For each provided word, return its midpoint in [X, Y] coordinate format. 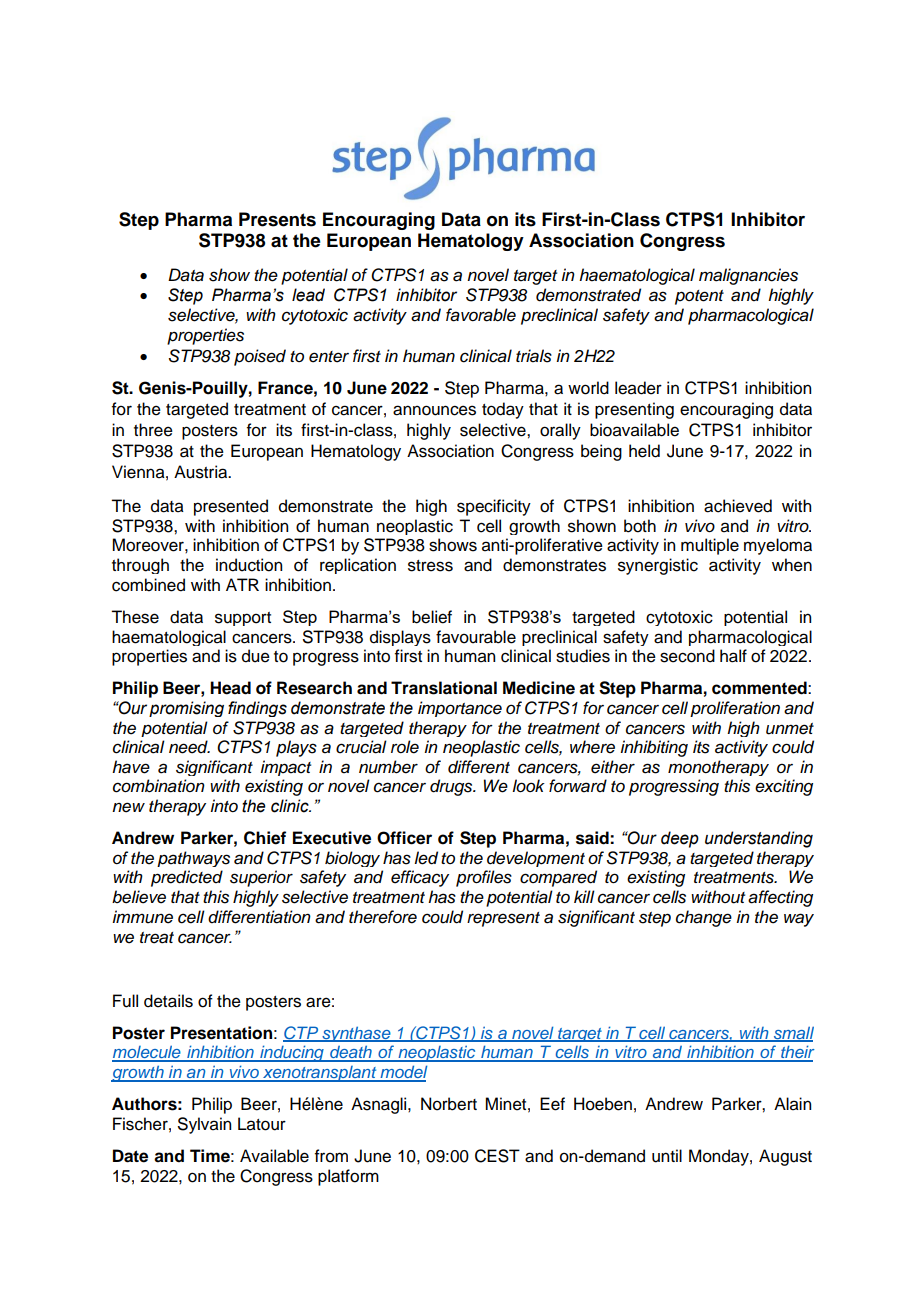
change [704, 918]
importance [460, 709]
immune [142, 917]
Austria [202, 472]
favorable [481, 315]
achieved [738, 506]
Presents [277, 219]
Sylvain [204, 1125]
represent [503, 919]
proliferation [735, 709]
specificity [494, 507]
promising [186, 709]
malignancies [748, 276]
